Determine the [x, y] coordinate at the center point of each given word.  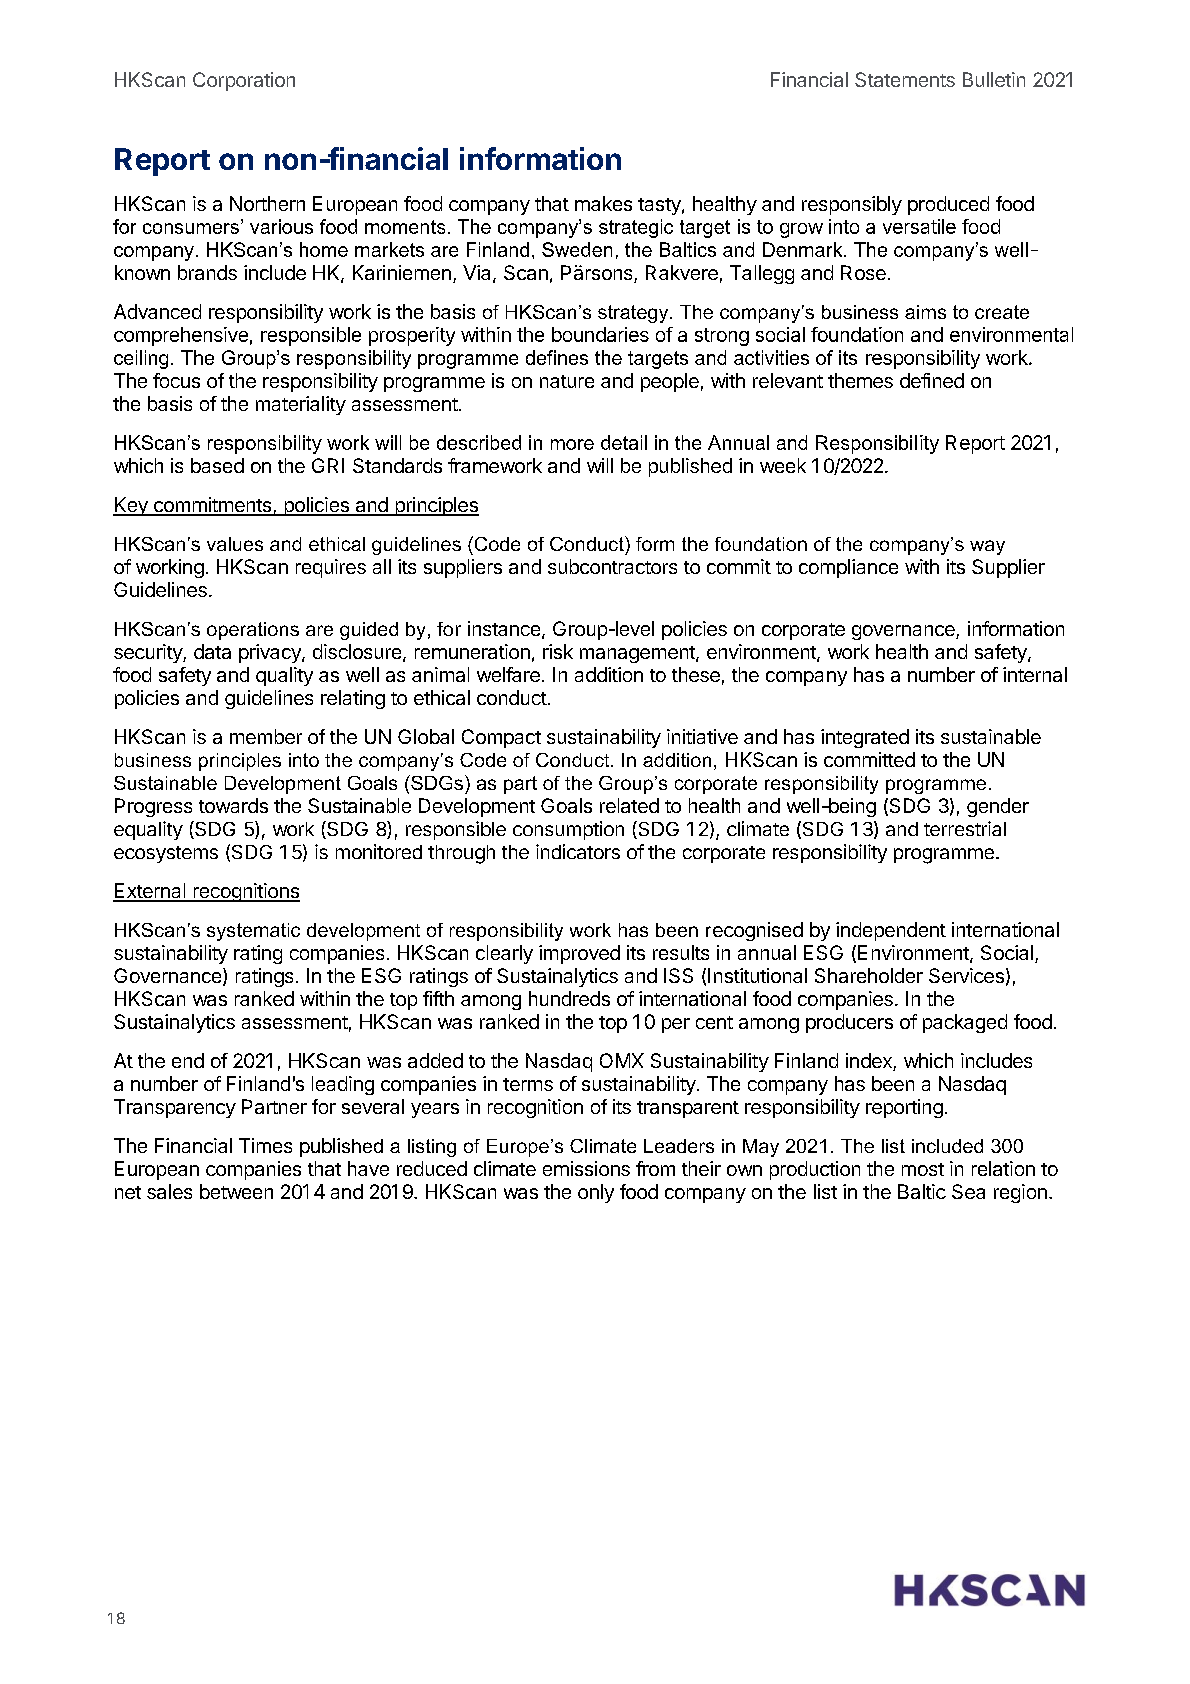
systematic [253, 932]
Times [265, 1145]
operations [253, 631]
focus [176, 380]
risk [558, 651]
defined [932, 380]
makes [603, 203]
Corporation [244, 81]
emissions [586, 1168]
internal [1035, 674]
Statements [905, 79]
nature [567, 381]
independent [891, 931]
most [923, 1169]
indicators [578, 851]
